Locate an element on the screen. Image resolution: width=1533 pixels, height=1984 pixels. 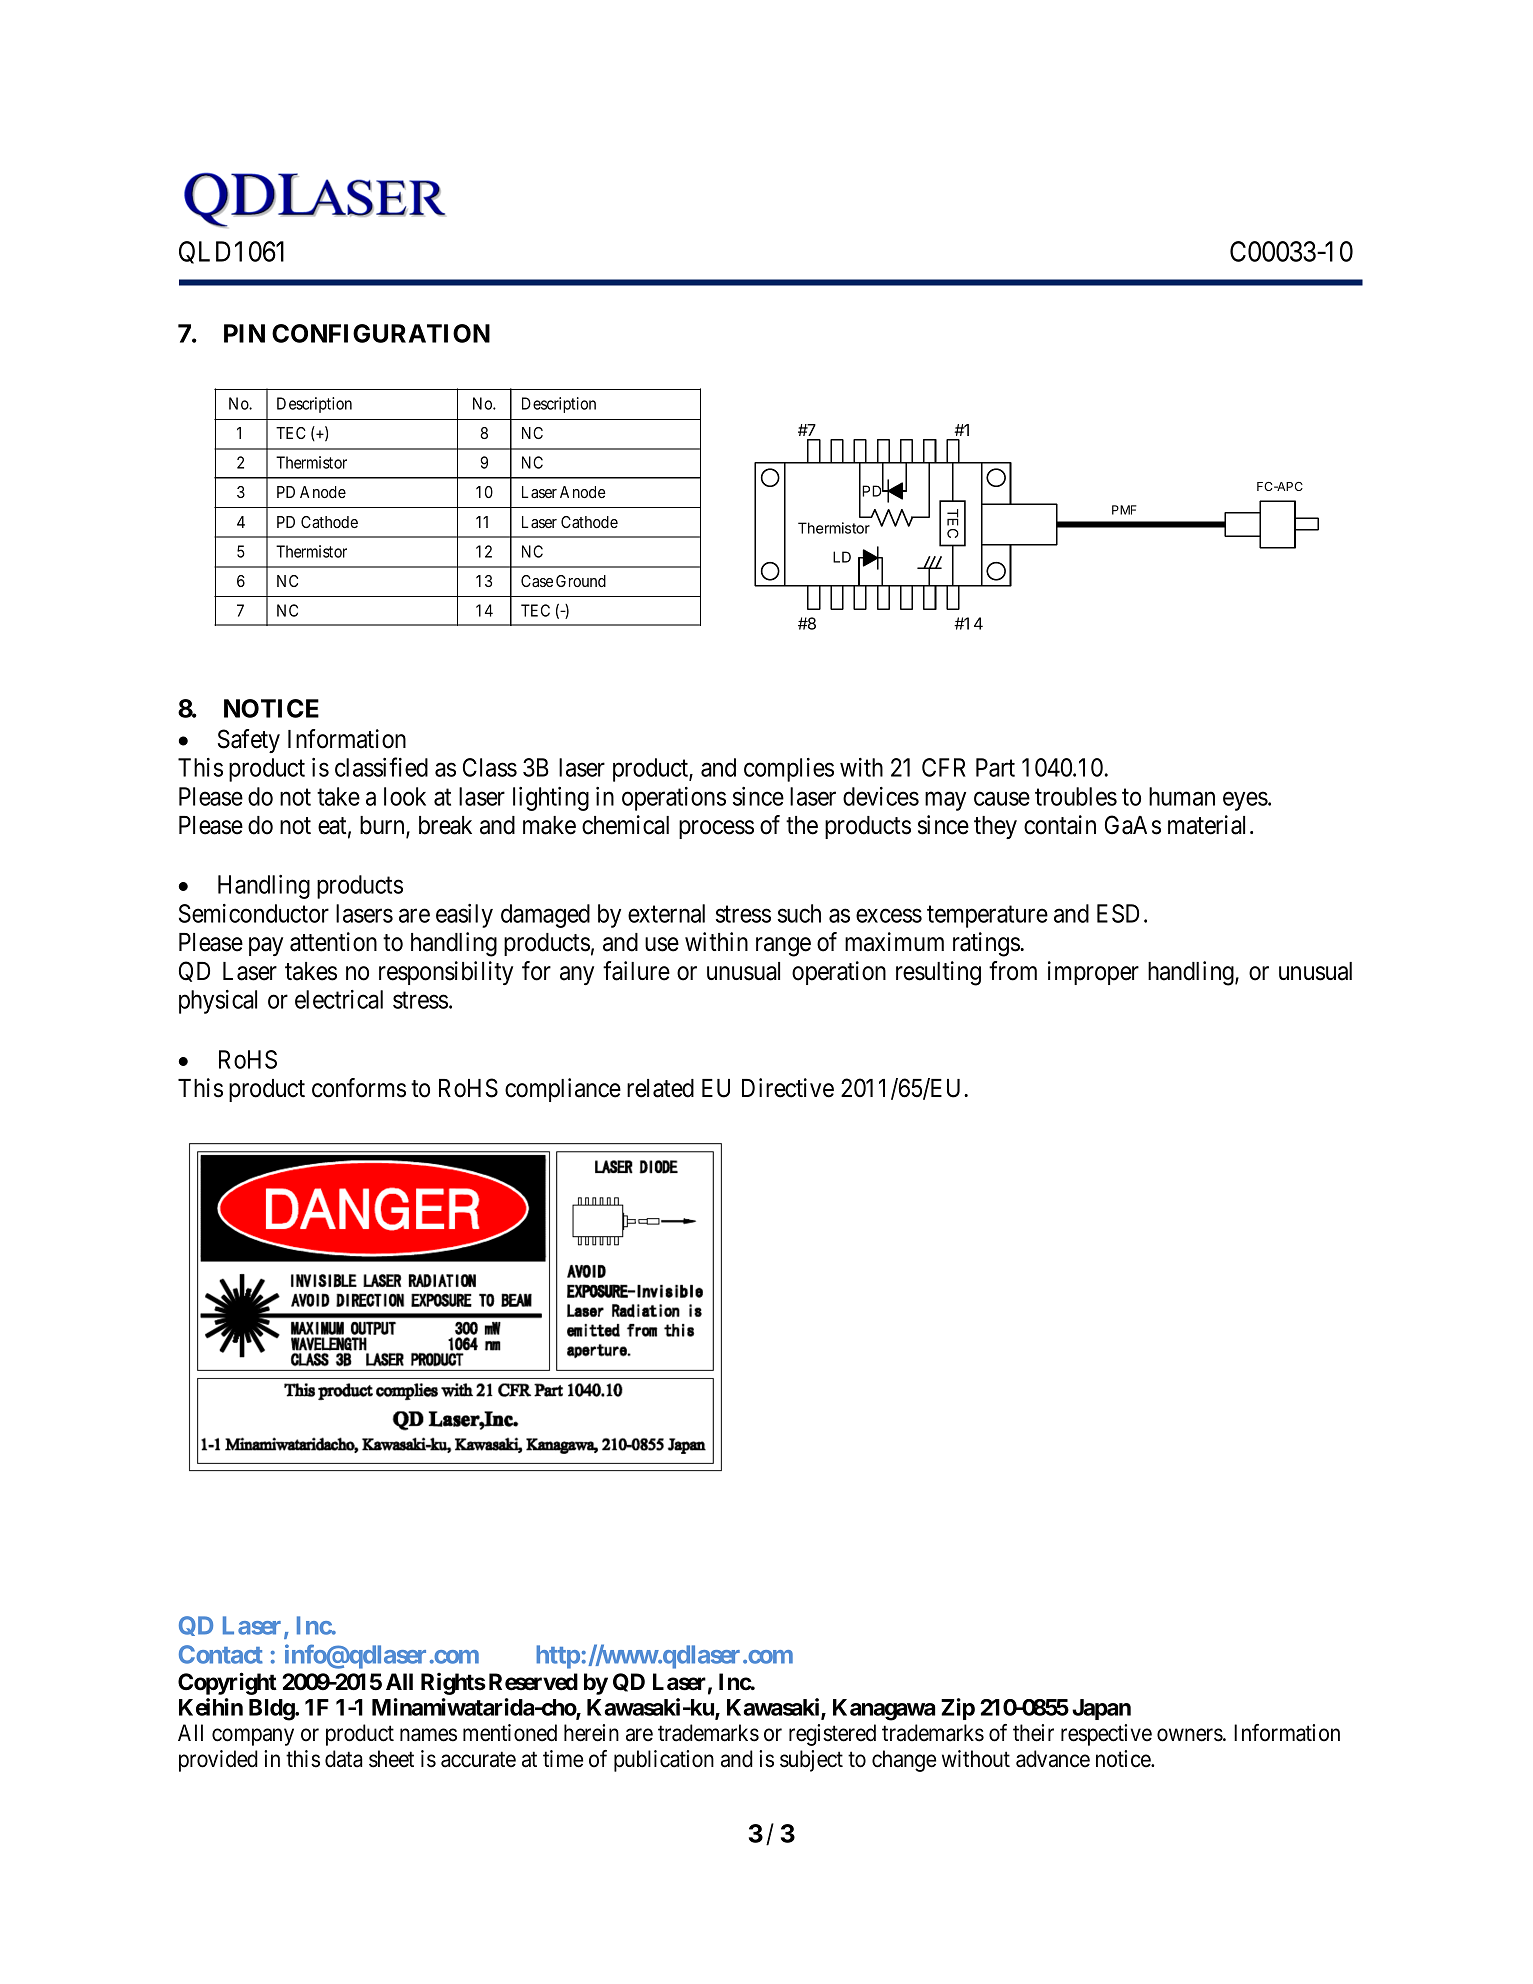
Directive is located at coordinates (788, 1088).
